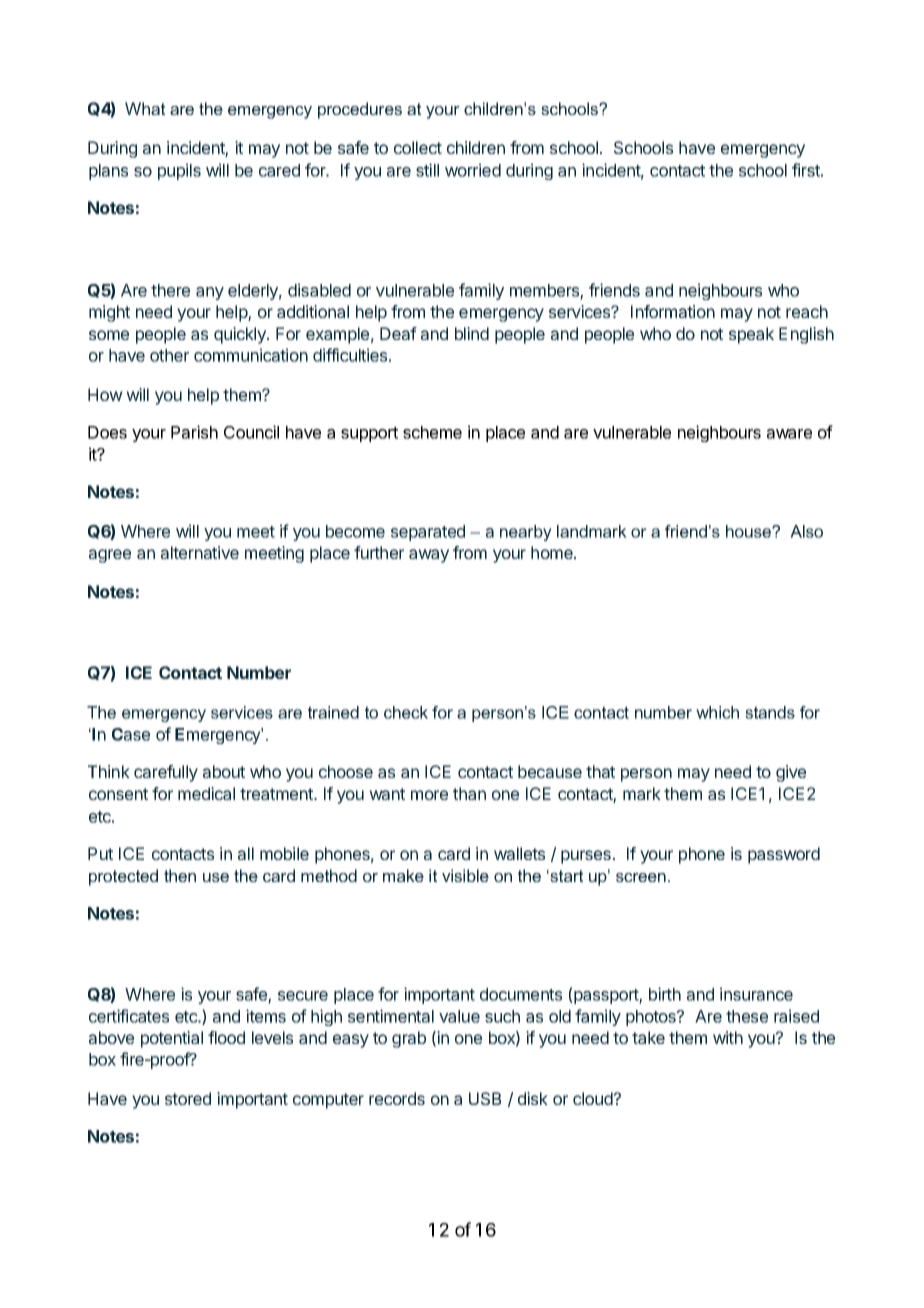 The width and height of the document is (924, 1308). Describe the element at coordinates (169, 355) in the document. I see `other` at that location.
